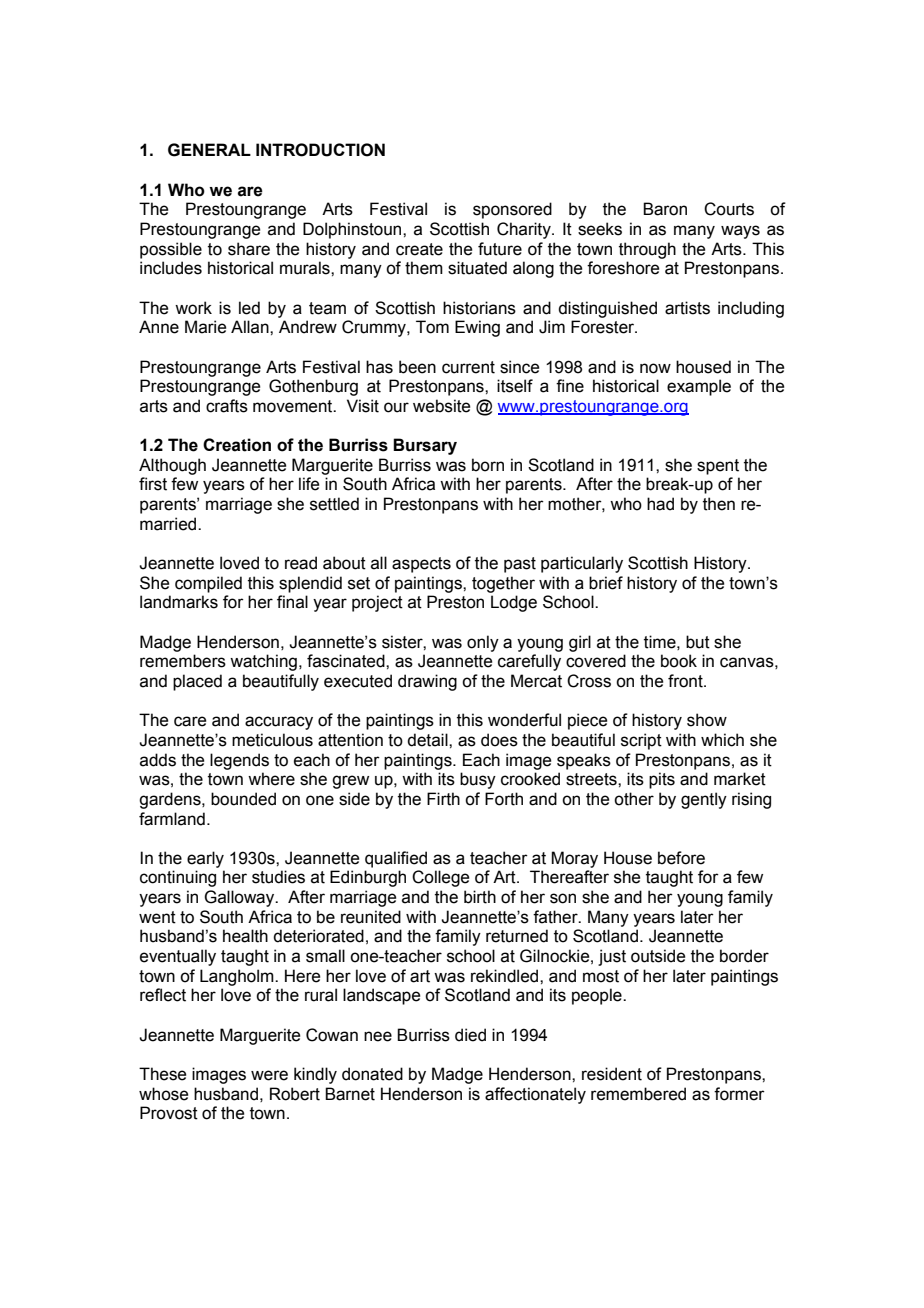 The width and height of the document is (924, 1308). What do you see at coordinates (662, 780) in the document?
I see `pits` at bounding box center [662, 780].
